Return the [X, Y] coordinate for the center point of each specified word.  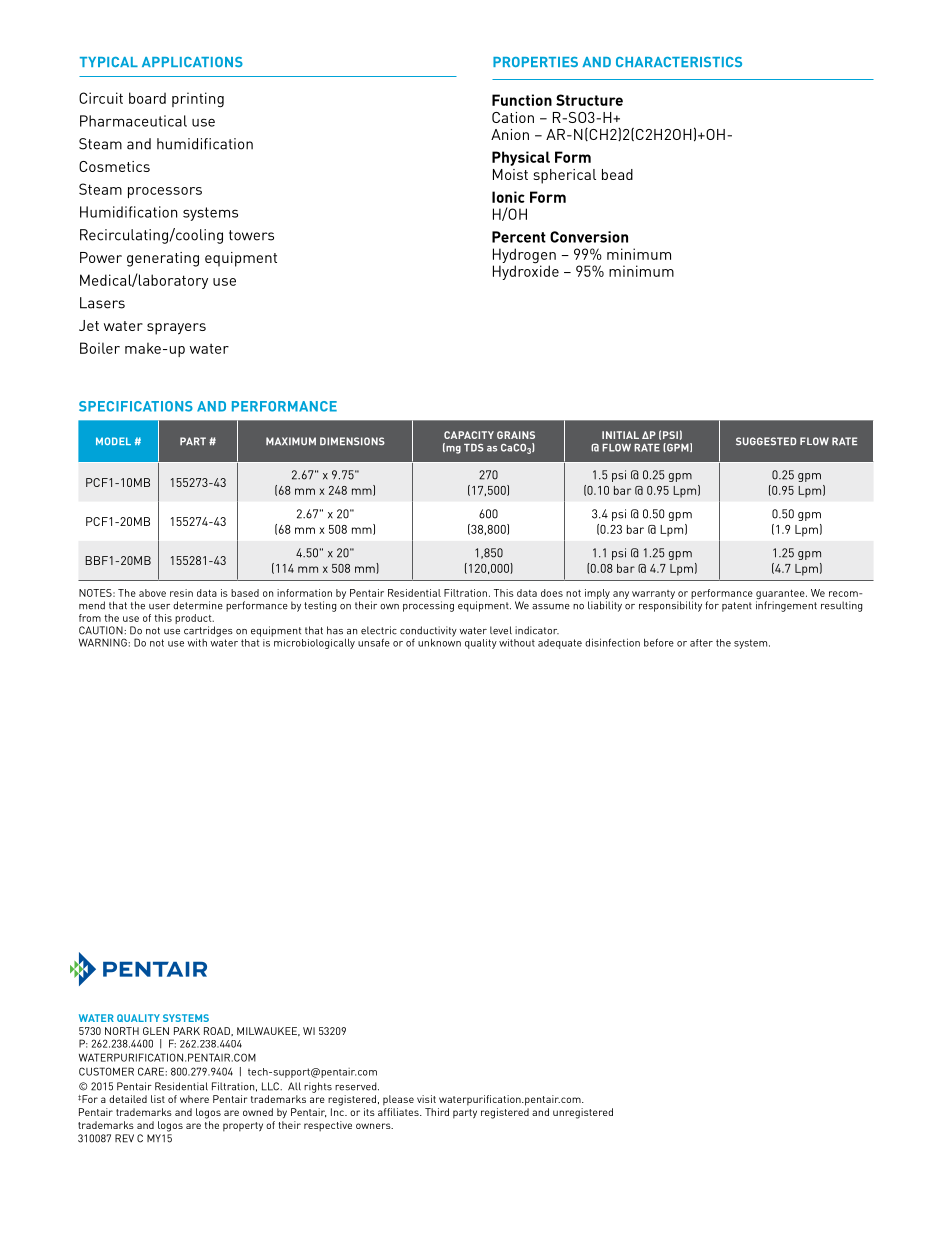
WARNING [104, 642]
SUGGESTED [766, 441]
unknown [439, 641]
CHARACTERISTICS [679, 62]
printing [198, 100]
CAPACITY [469, 435]
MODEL [113, 441]
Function [522, 100]
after [701, 643]
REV [124, 1138]
